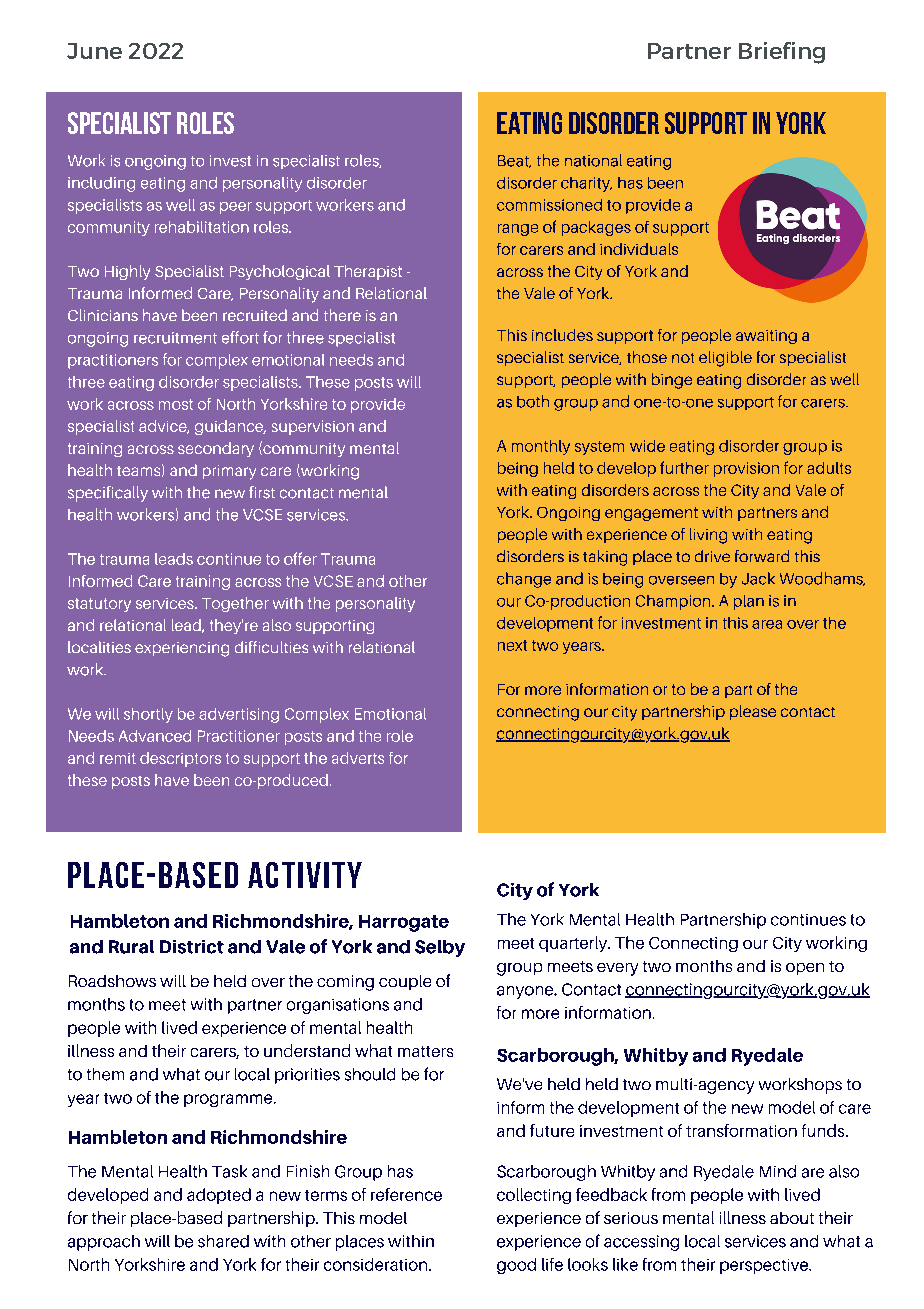 Image resolution: width=924 pixels, height=1309 pixels. I want to click on eligible, so click(725, 359).
